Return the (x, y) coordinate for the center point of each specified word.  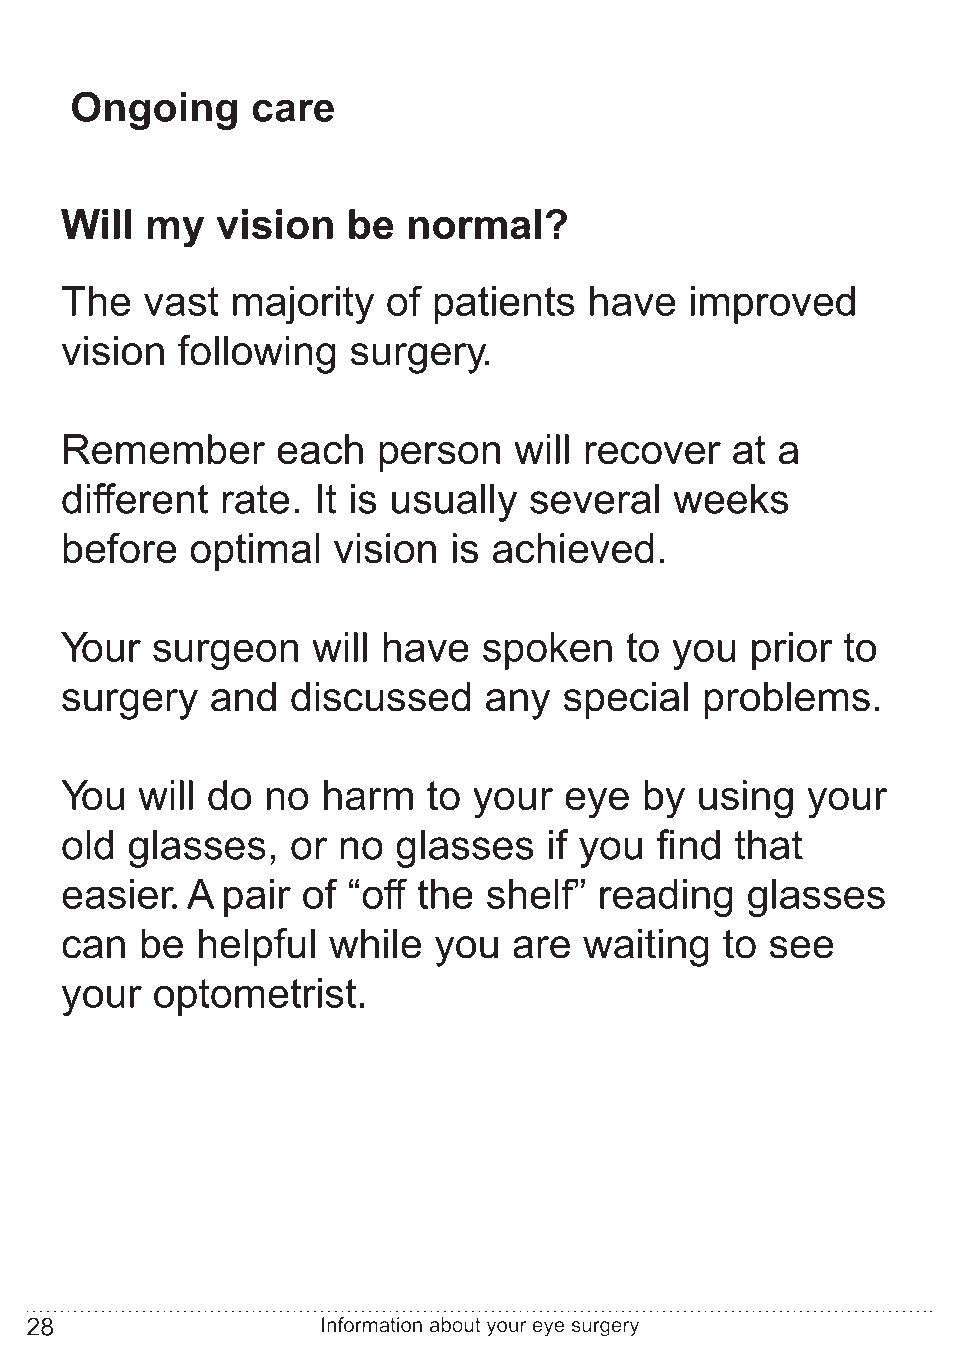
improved (773, 305)
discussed (380, 696)
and (243, 696)
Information (372, 1324)
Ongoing (154, 110)
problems (787, 700)
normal (475, 224)
